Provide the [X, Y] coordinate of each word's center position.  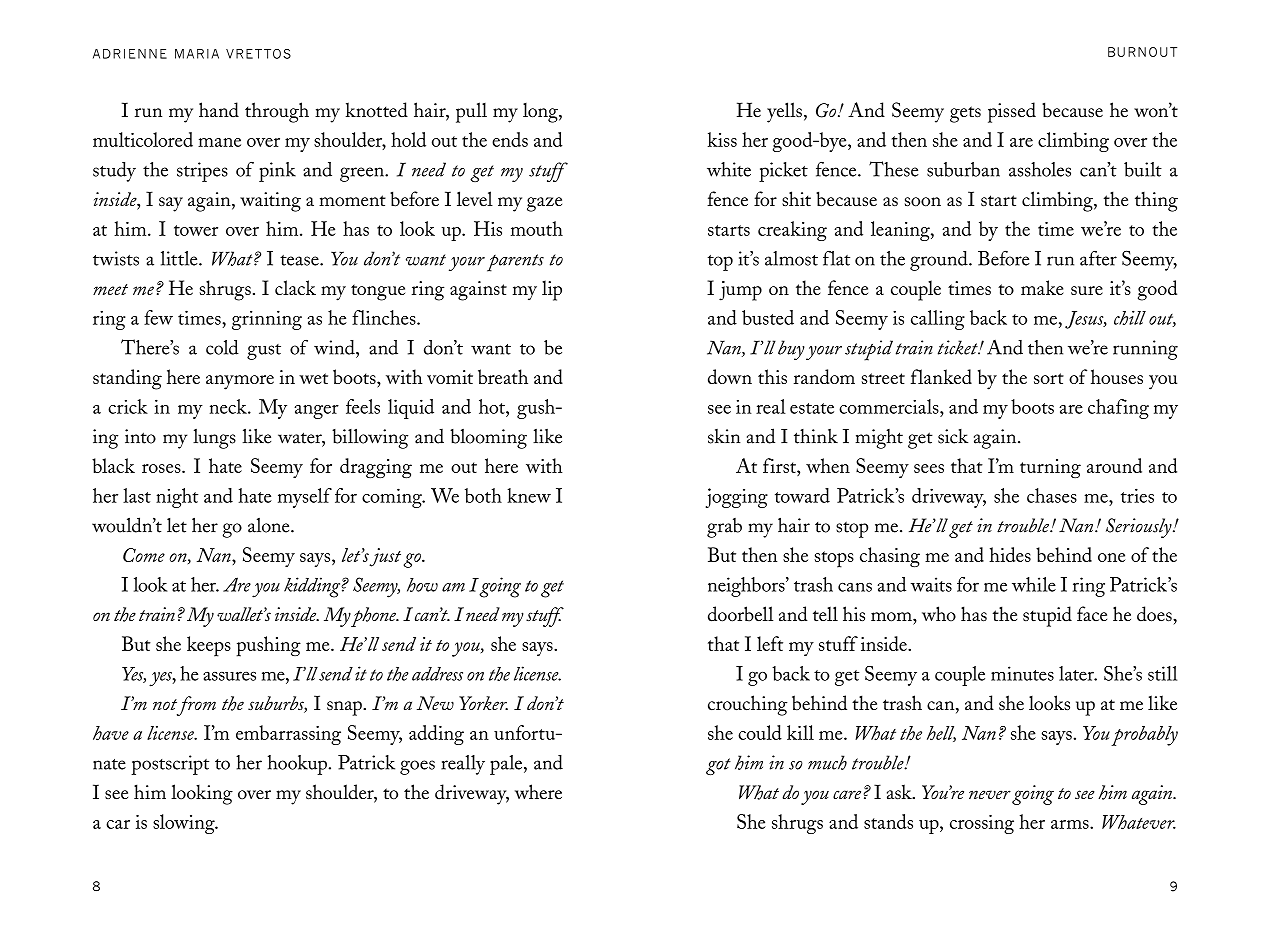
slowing [185, 824]
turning [1050, 468]
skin [724, 436]
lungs [214, 439]
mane [219, 142]
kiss [722, 139]
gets [965, 114]
